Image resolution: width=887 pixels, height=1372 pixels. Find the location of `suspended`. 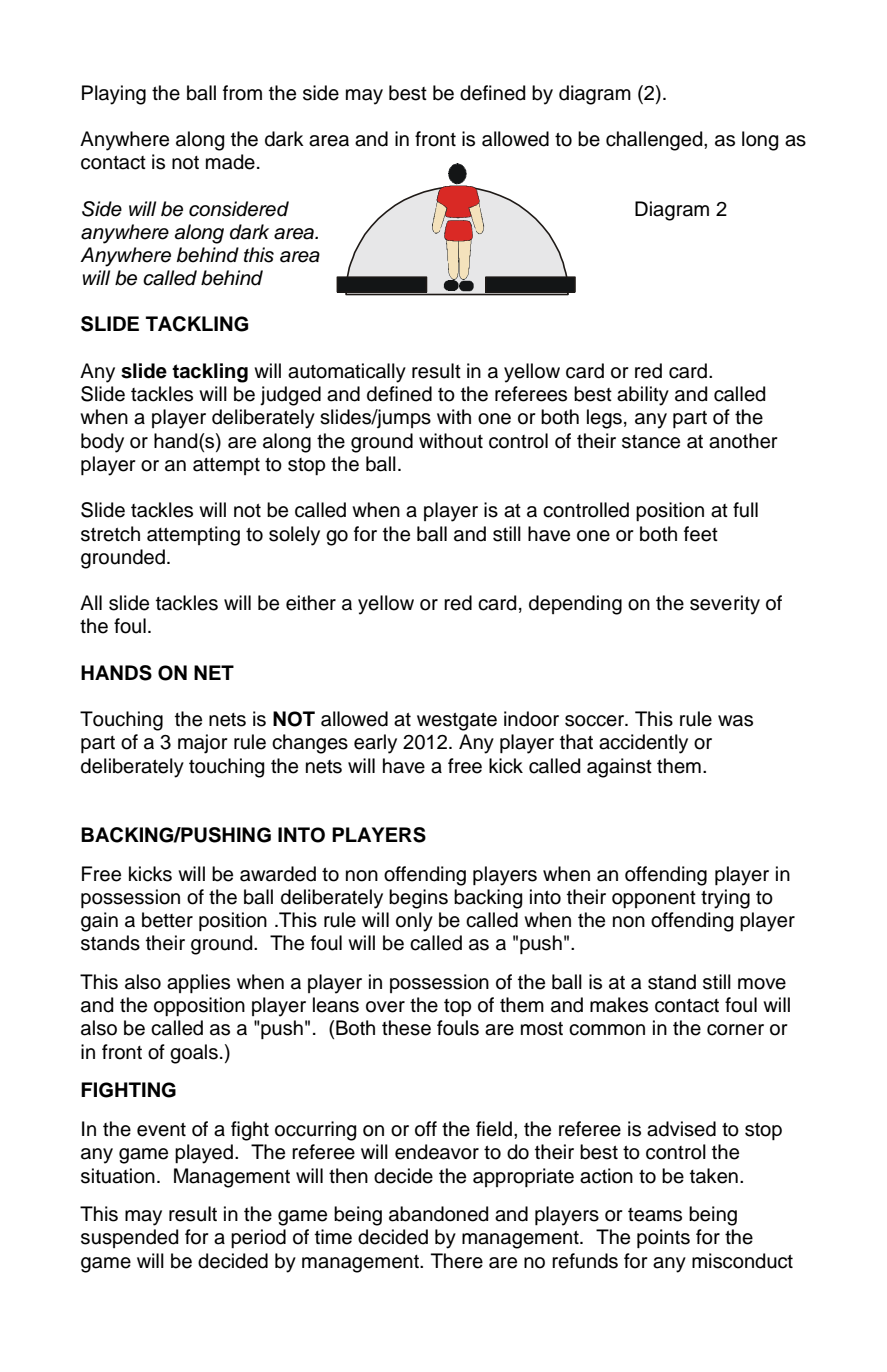

suspended is located at coordinates (129, 1238).
